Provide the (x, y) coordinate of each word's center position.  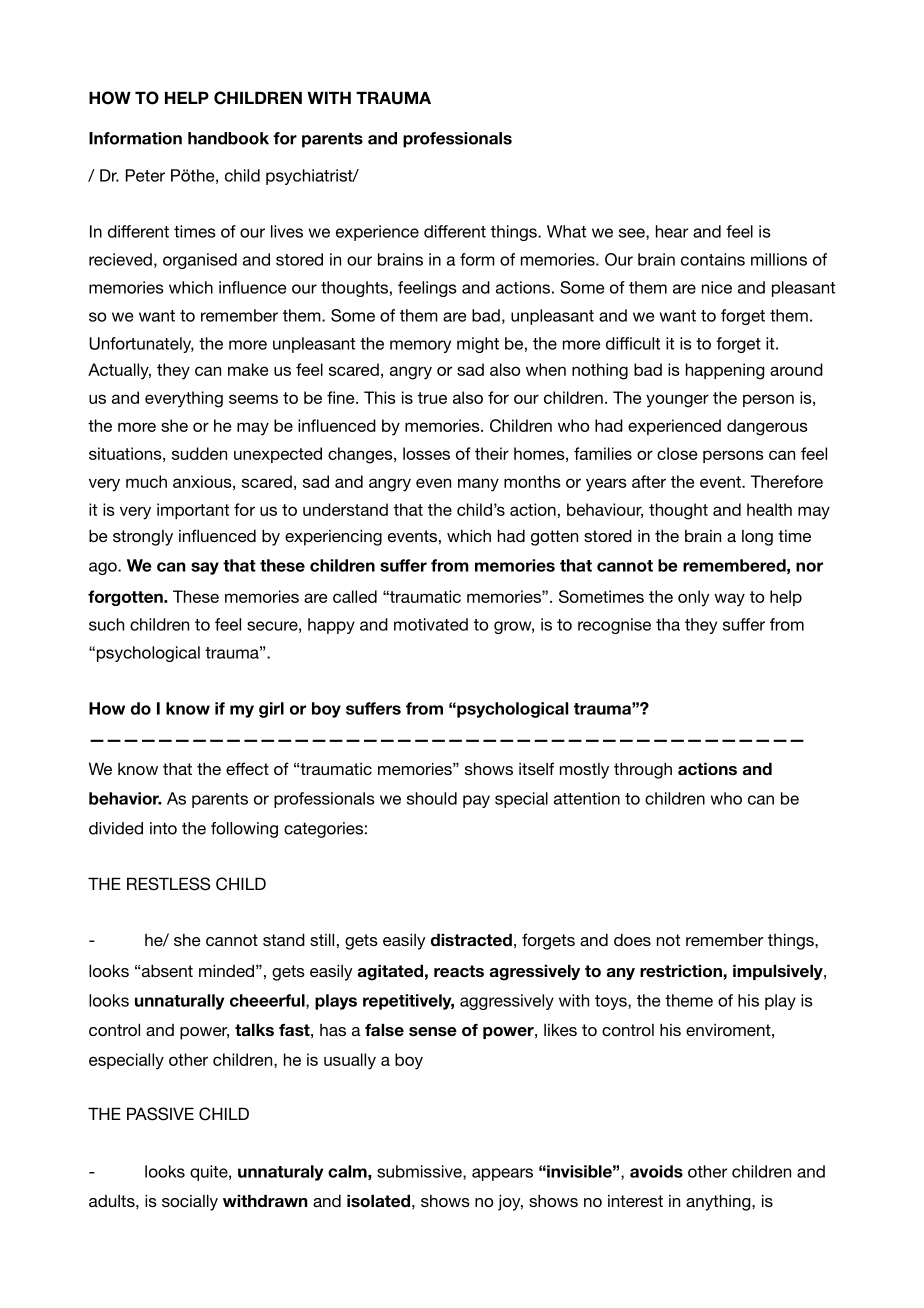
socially (190, 1202)
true (432, 398)
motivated (431, 624)
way (729, 600)
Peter (145, 175)
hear (672, 231)
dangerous (767, 427)
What (566, 231)
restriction (682, 971)
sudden (199, 453)
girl (271, 710)
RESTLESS (168, 884)
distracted (471, 940)
